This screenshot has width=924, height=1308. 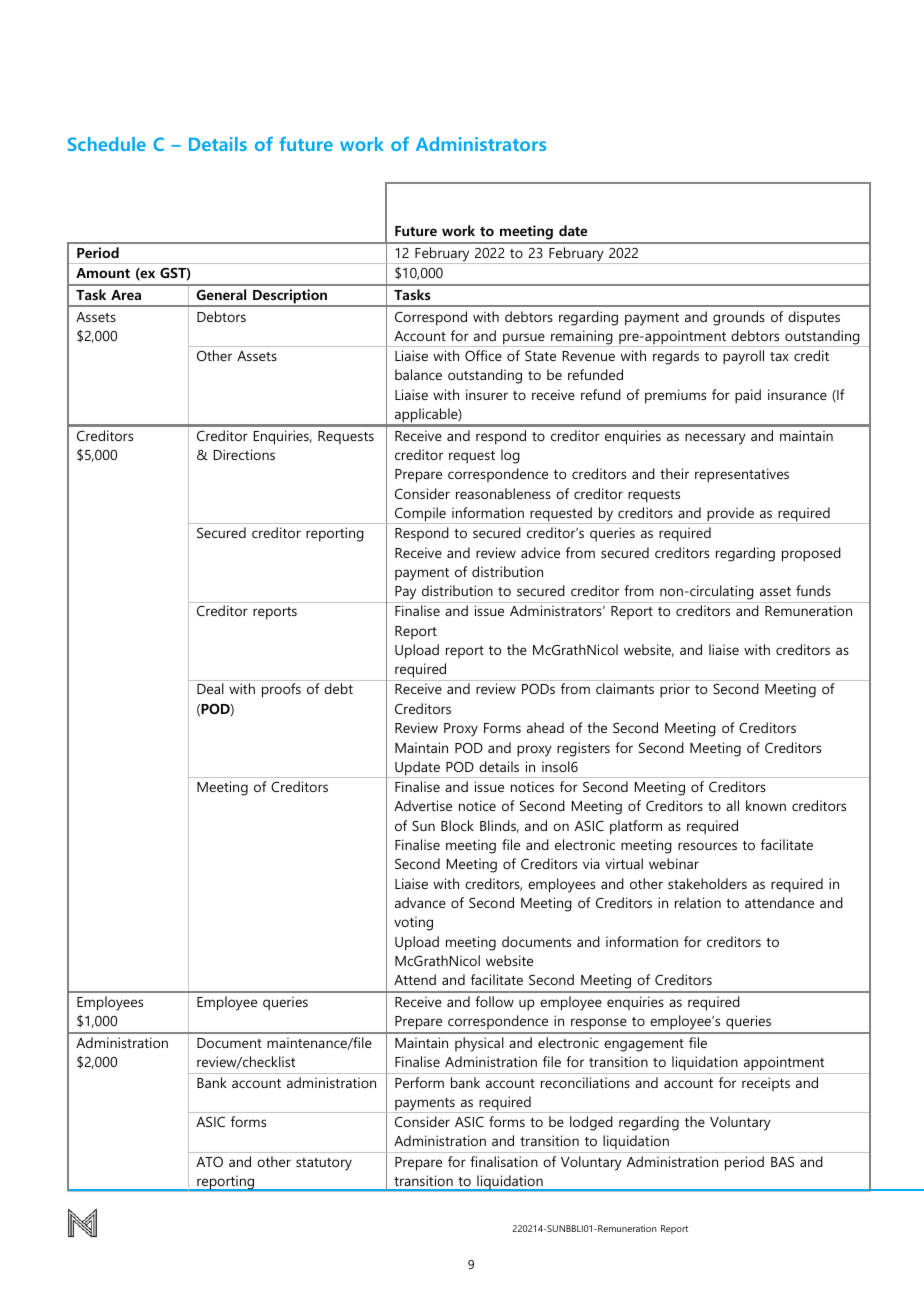 I want to click on Directions, so click(x=244, y=454).
